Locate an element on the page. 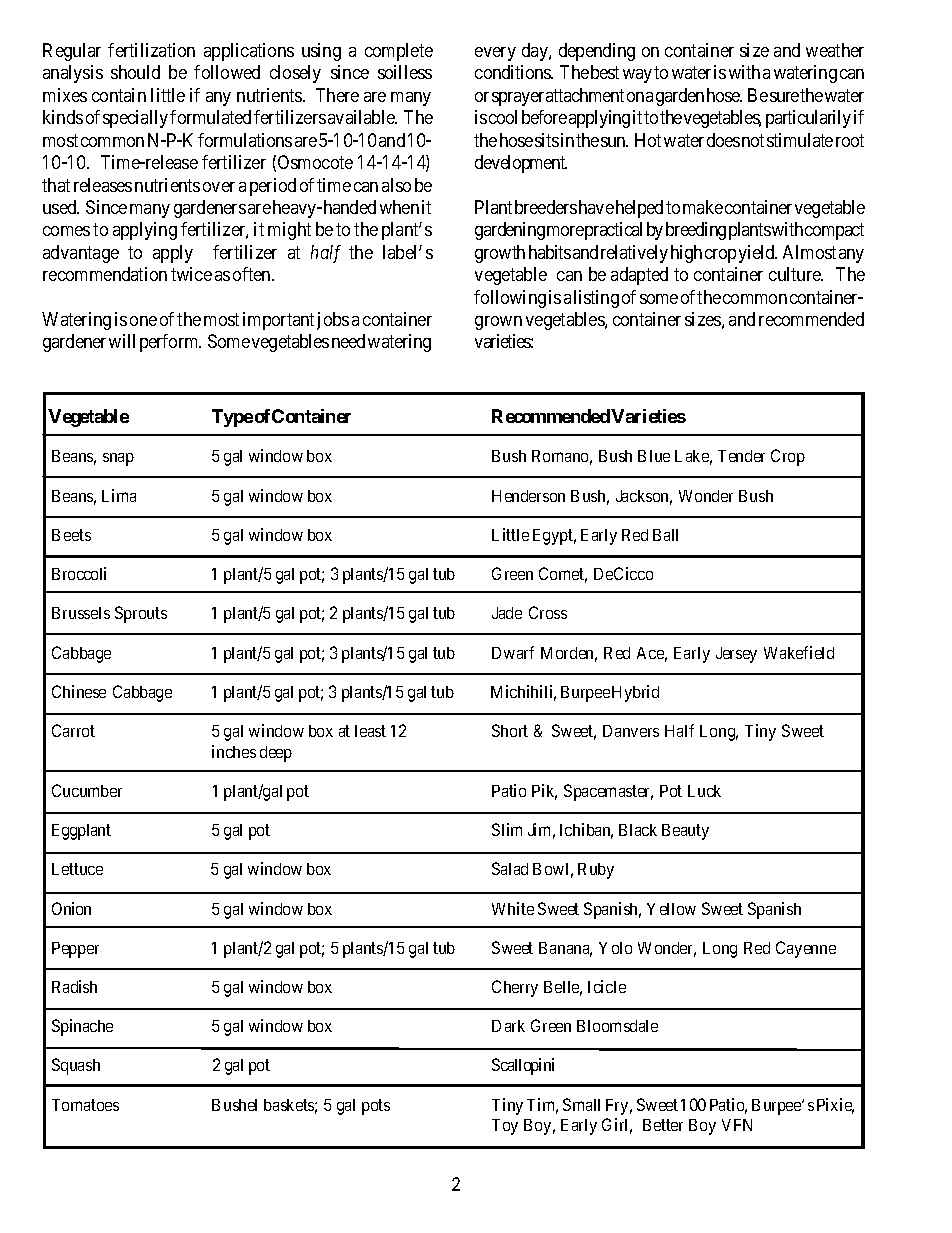  Jersey is located at coordinates (736, 655).
